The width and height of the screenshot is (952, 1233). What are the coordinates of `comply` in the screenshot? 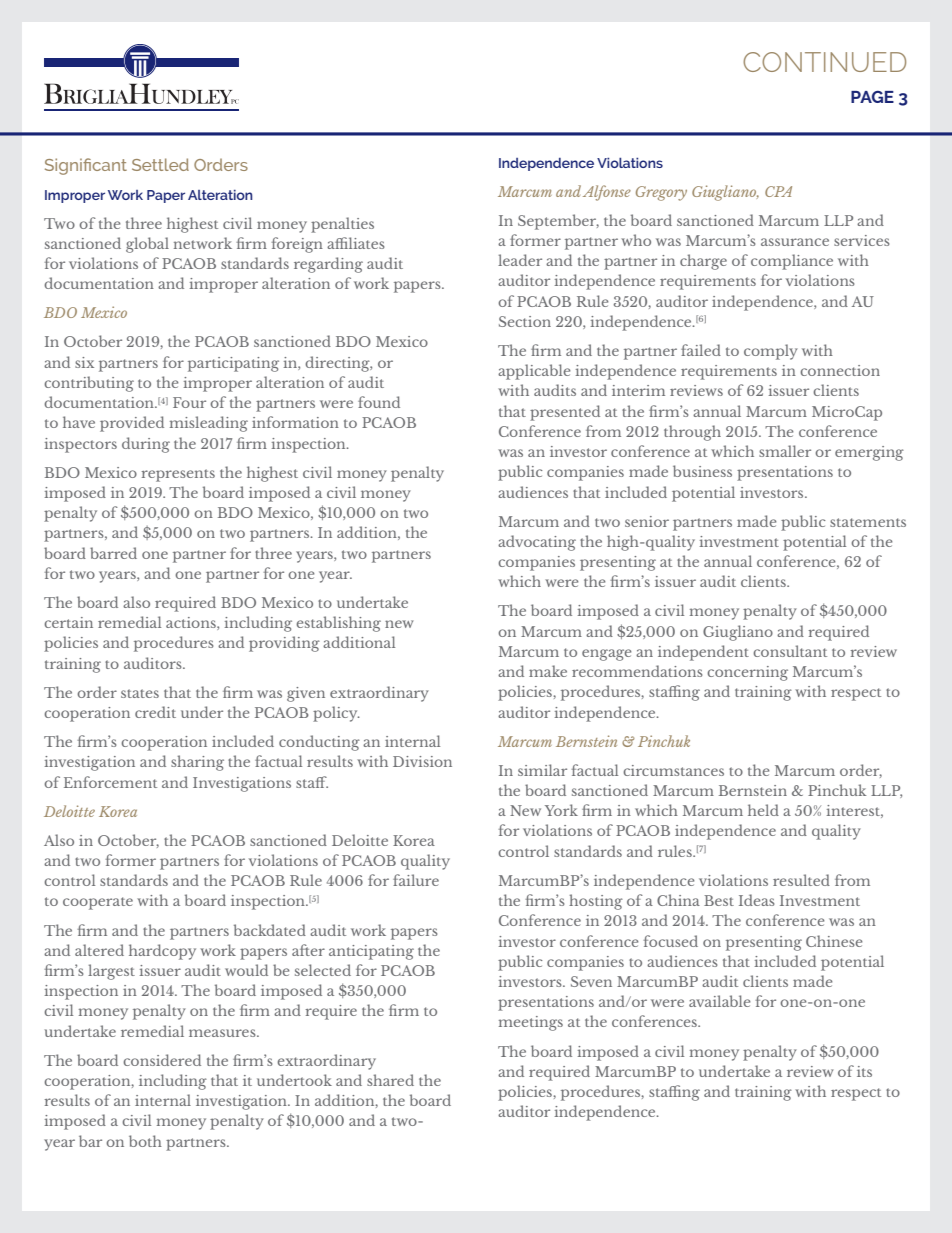 It's located at (771, 352).
